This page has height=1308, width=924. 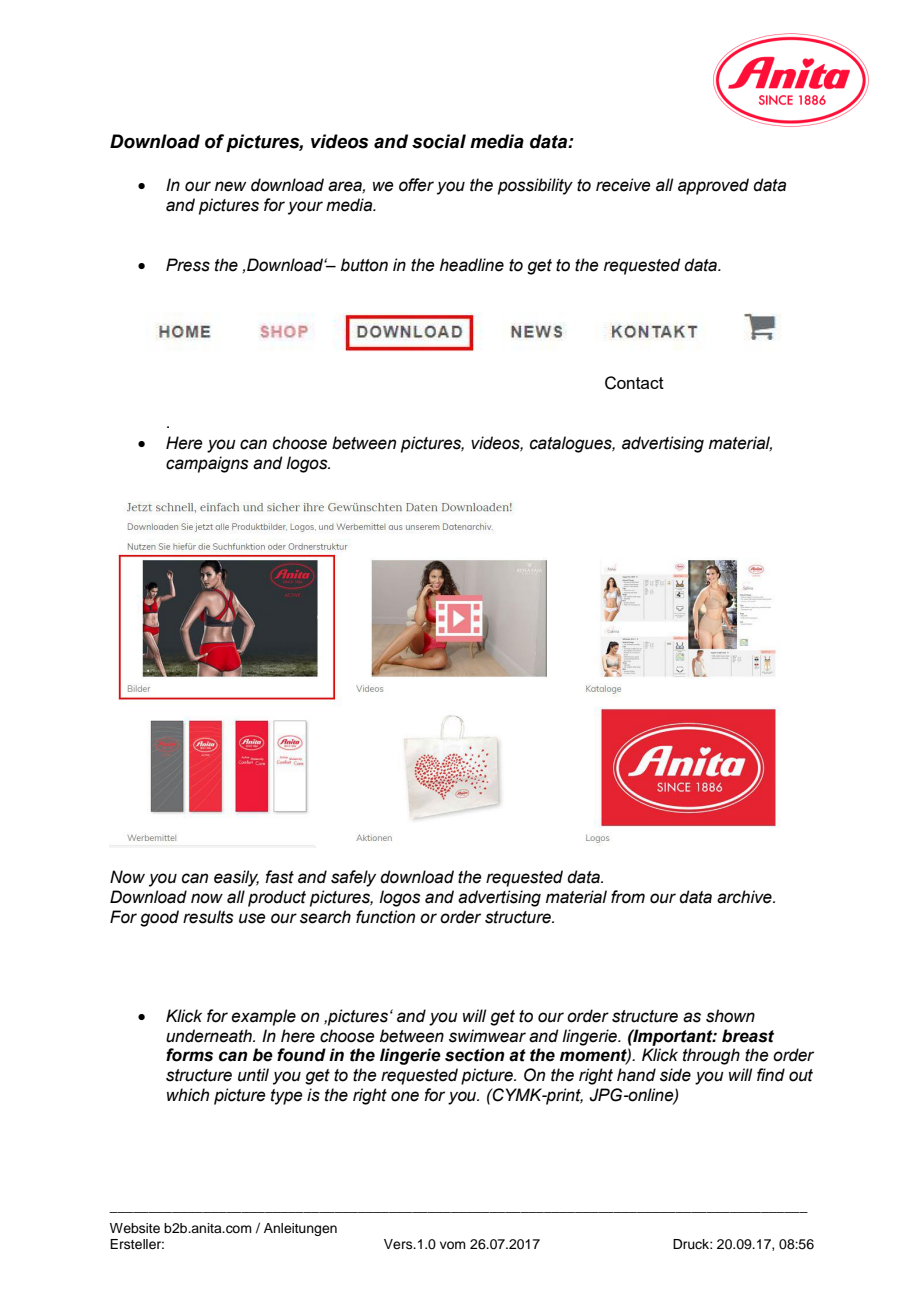 What do you see at coordinates (623, 185) in the page?
I see `receive` at bounding box center [623, 185].
